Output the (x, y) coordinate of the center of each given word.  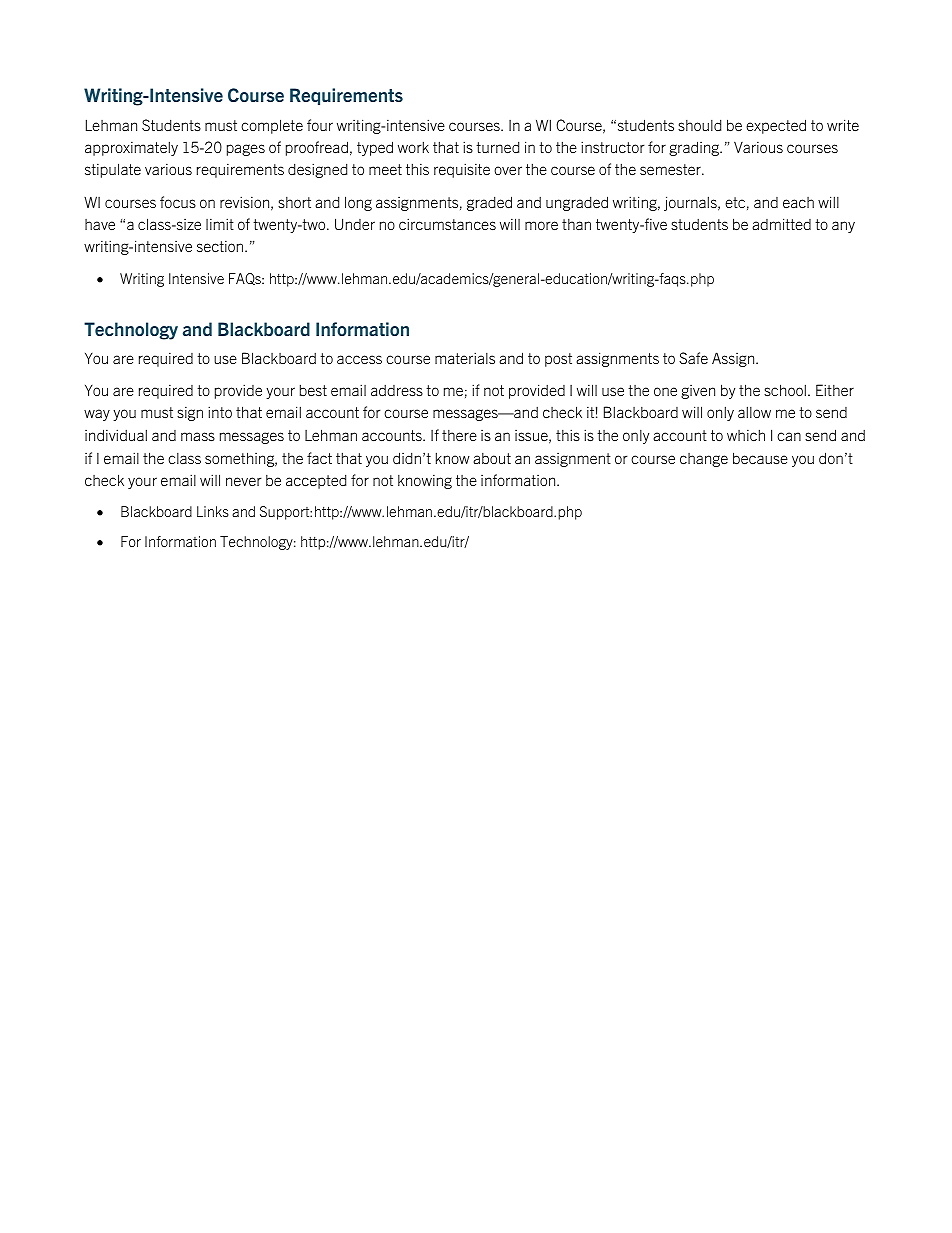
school (785, 390)
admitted (781, 224)
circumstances (447, 224)
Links (213, 511)
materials (465, 358)
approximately (131, 148)
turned (497, 147)
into (220, 412)
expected (776, 126)
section (221, 246)
